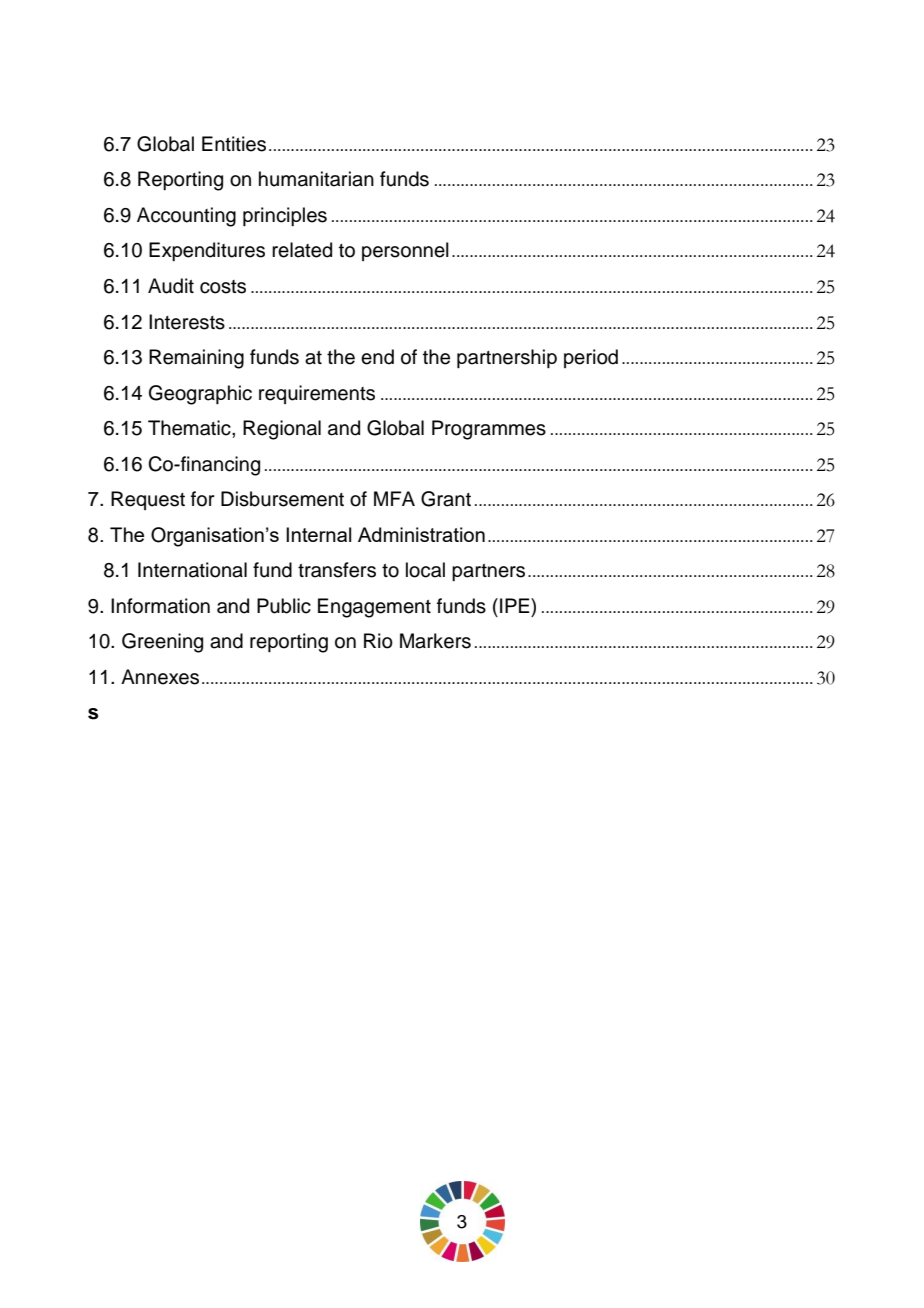  What do you see at coordinates (282, 499) in the document?
I see `Disbursement` at bounding box center [282, 499].
